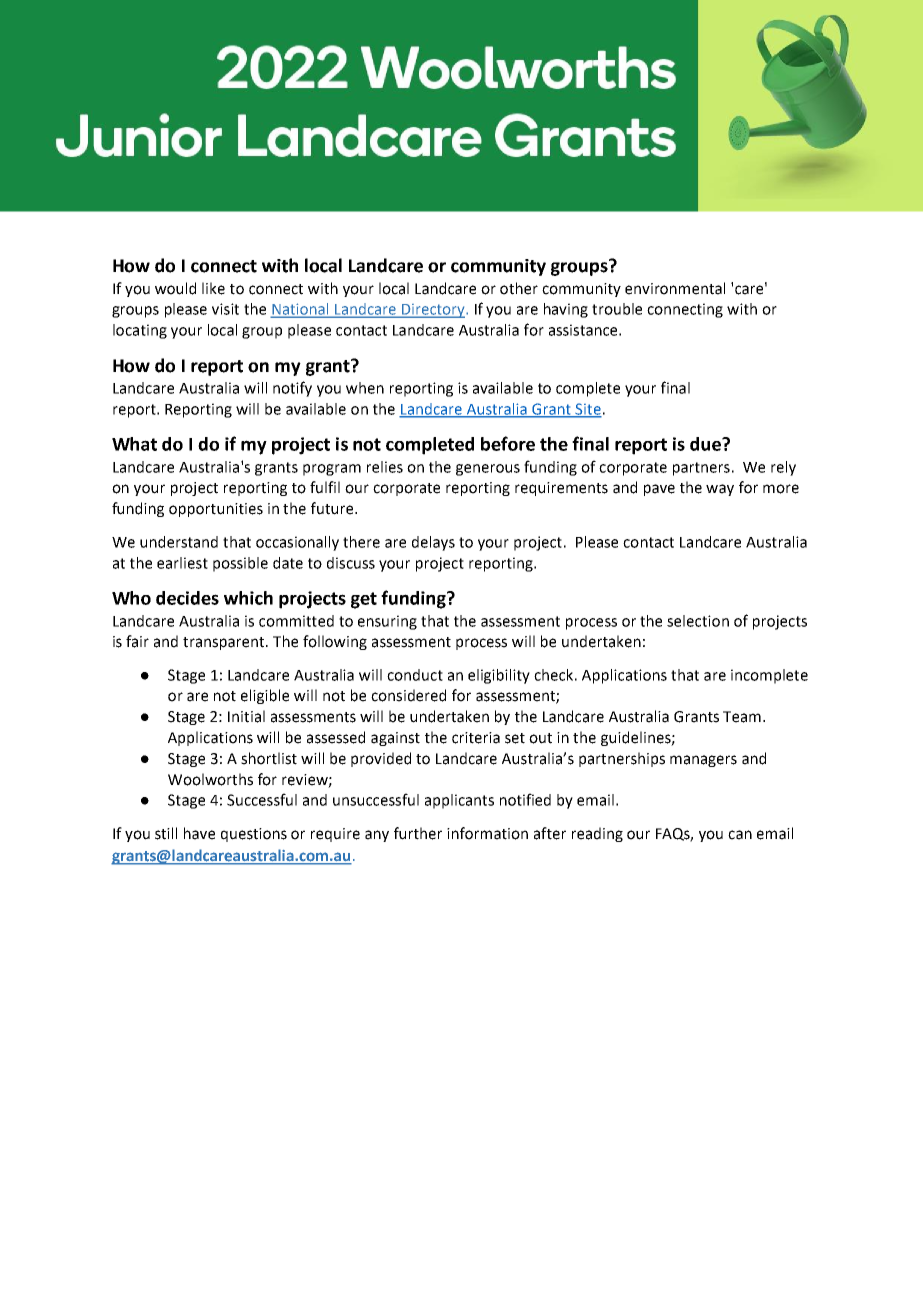  Describe the element at coordinates (597, 834) in the page. I see `reading` at that location.
